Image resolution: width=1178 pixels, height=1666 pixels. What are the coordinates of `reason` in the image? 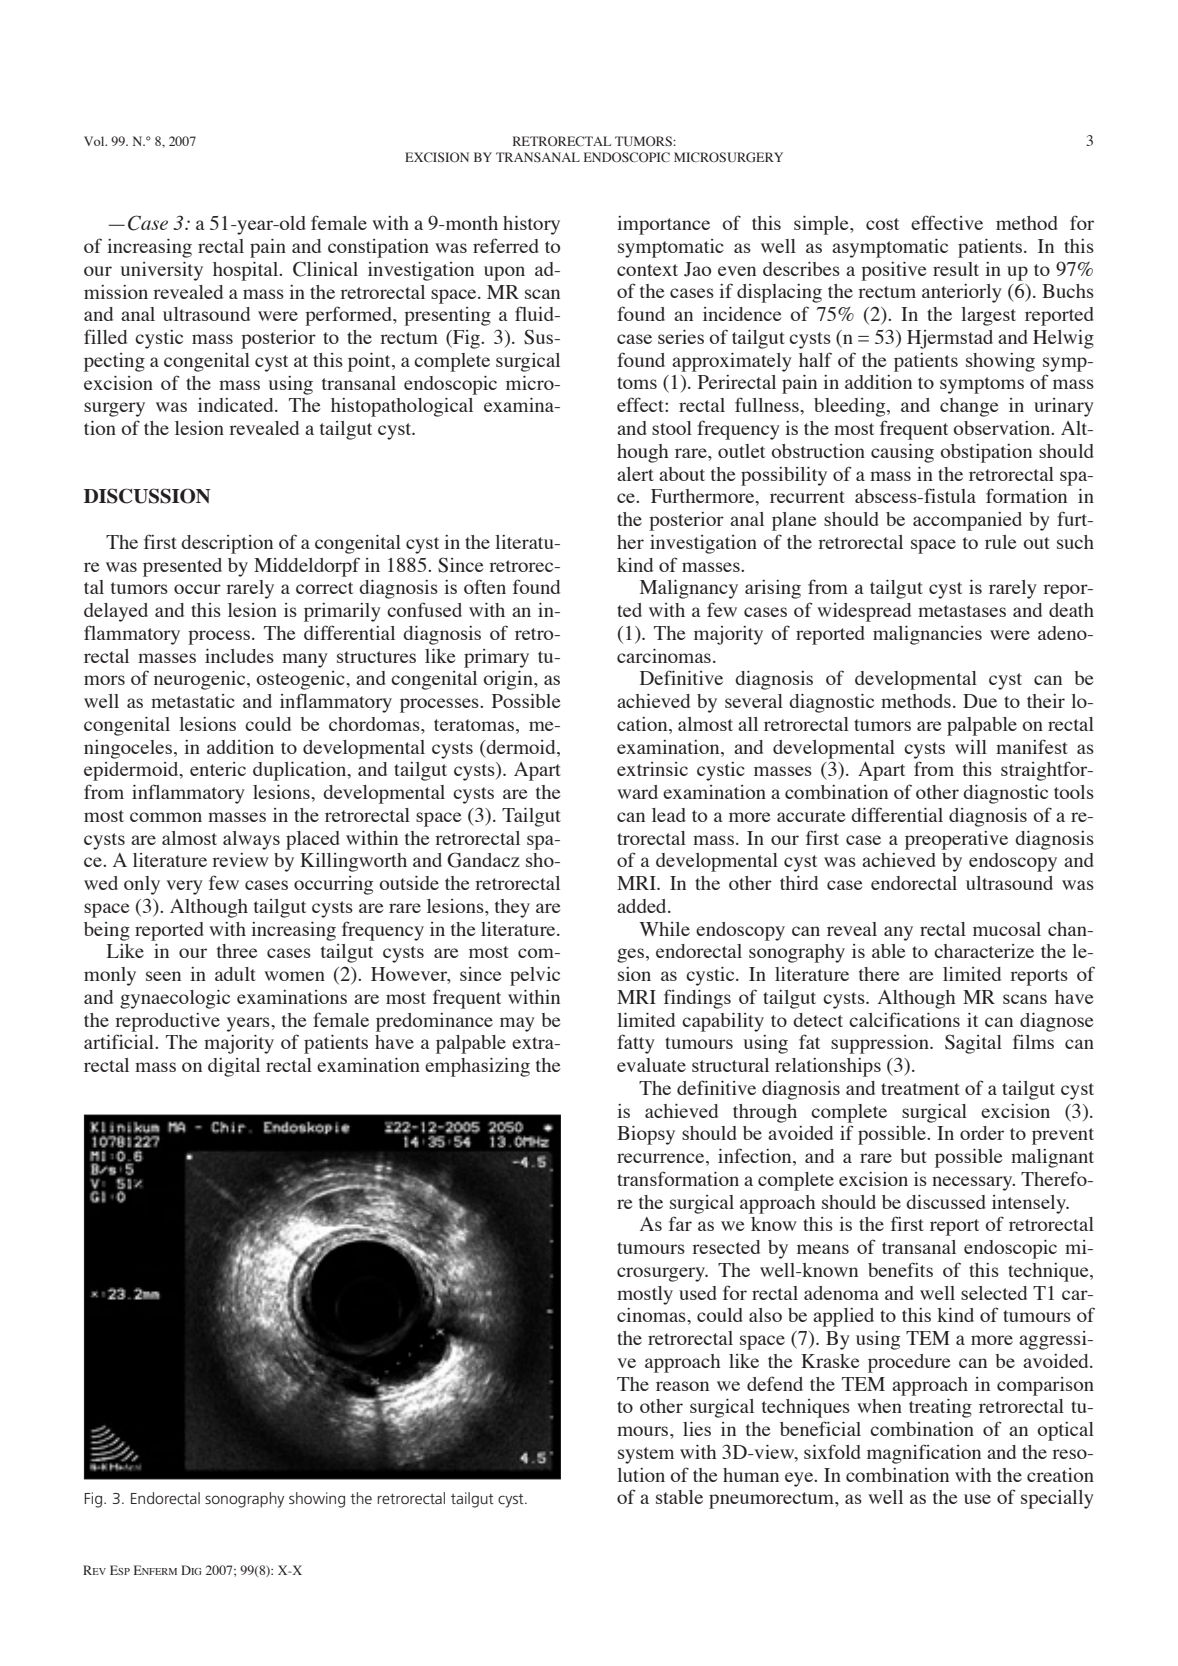 It's located at (682, 1386).
